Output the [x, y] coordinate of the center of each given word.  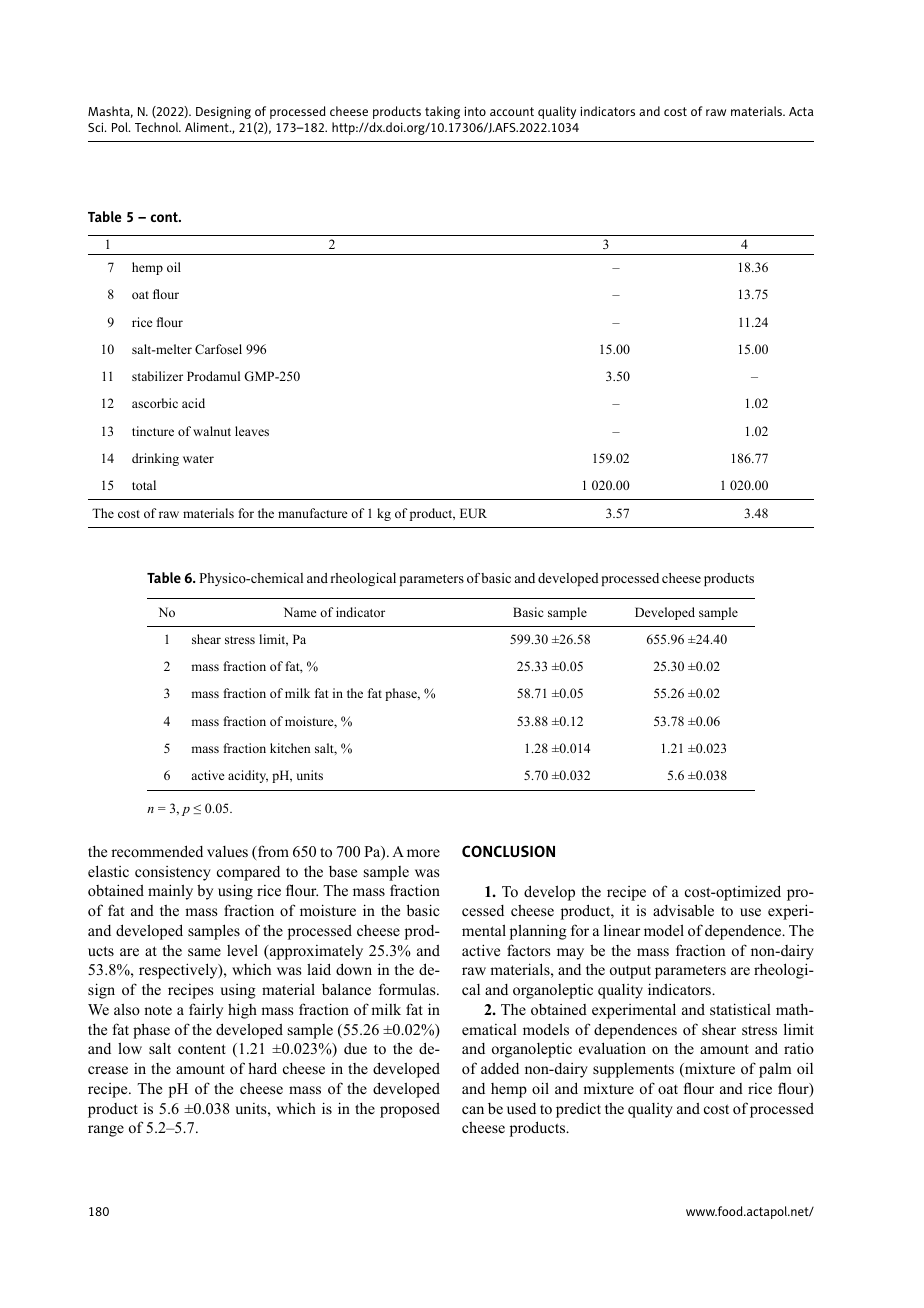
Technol [157, 127]
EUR [473, 513]
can [473, 1110]
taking [442, 112]
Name [300, 612]
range [106, 1131]
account [512, 111]
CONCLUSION [508, 851]
